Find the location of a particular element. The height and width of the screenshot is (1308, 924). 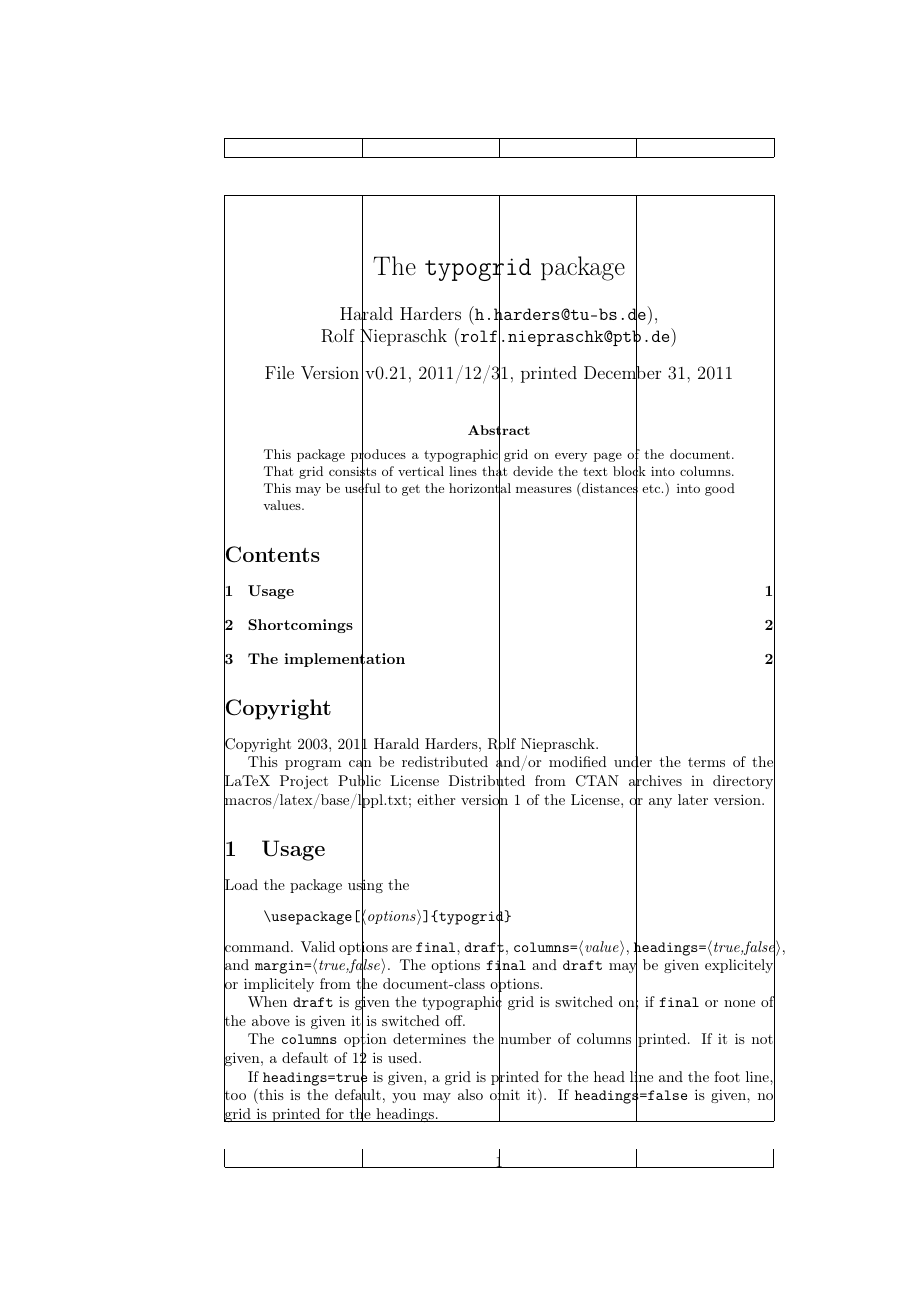

modified is located at coordinates (578, 761).
